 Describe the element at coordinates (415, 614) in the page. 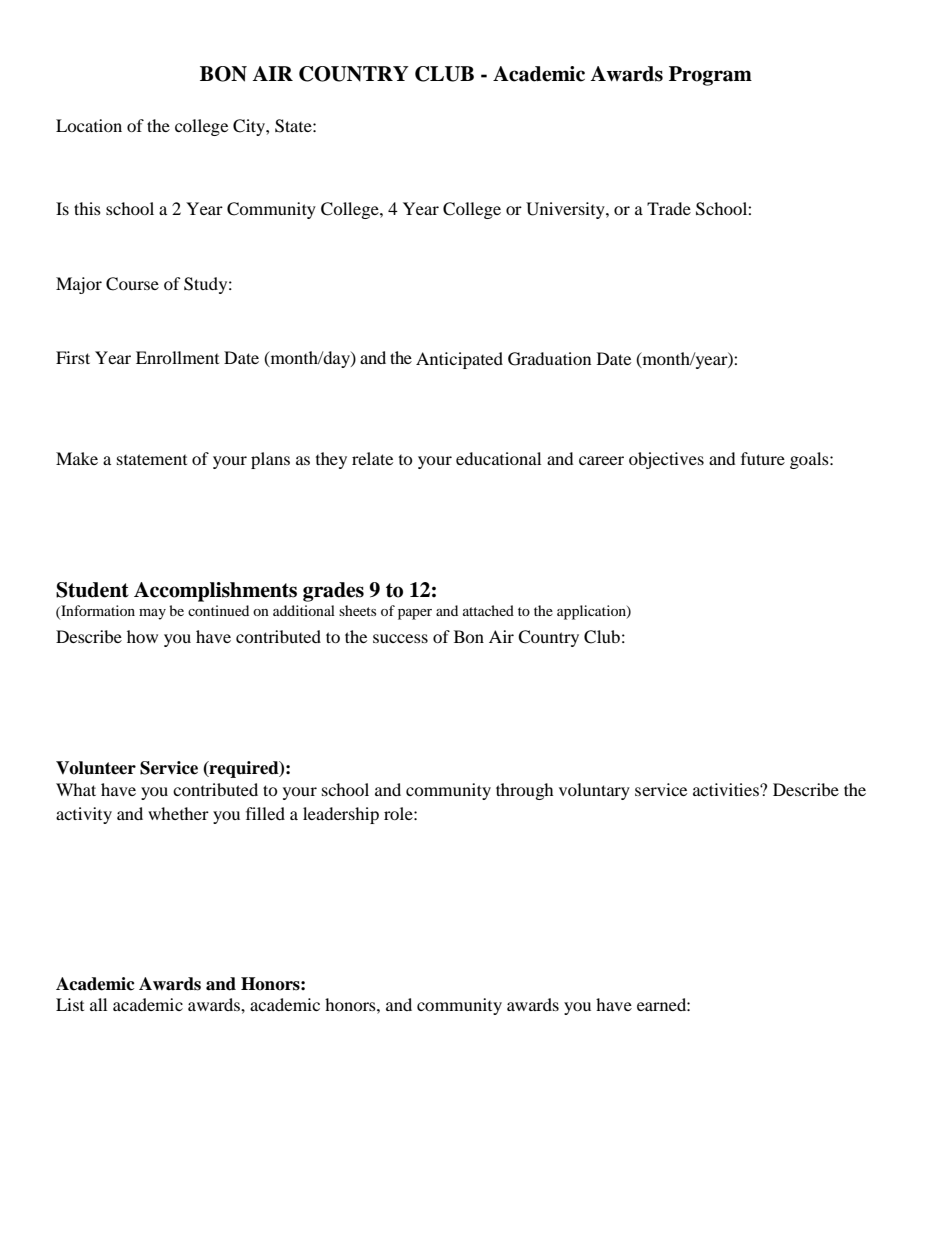

I see `paper` at that location.
